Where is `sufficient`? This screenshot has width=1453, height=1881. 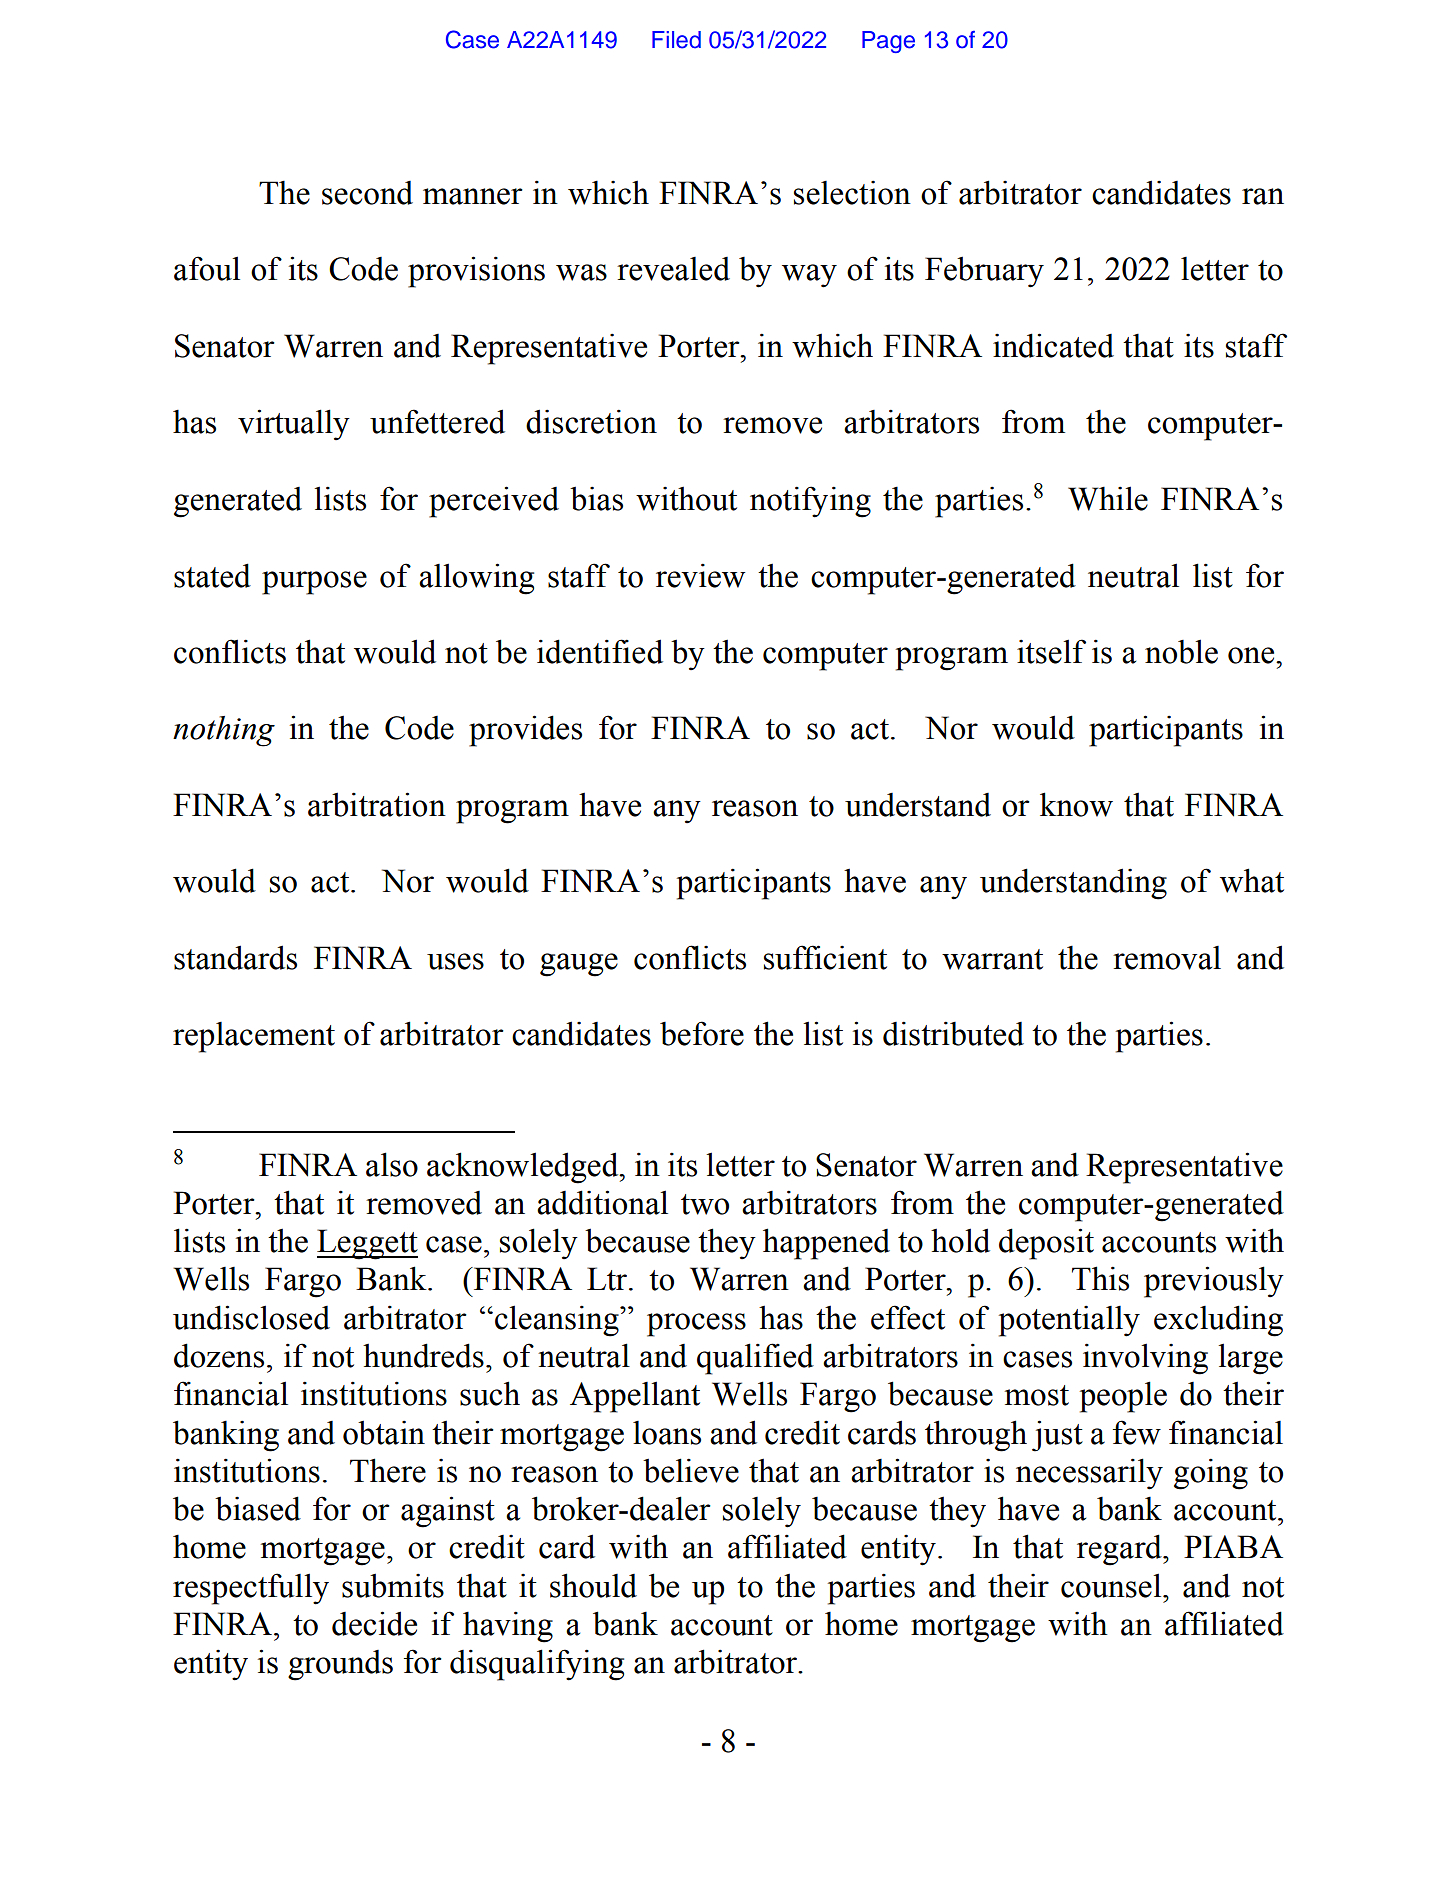
sufficient is located at coordinates (825, 957).
